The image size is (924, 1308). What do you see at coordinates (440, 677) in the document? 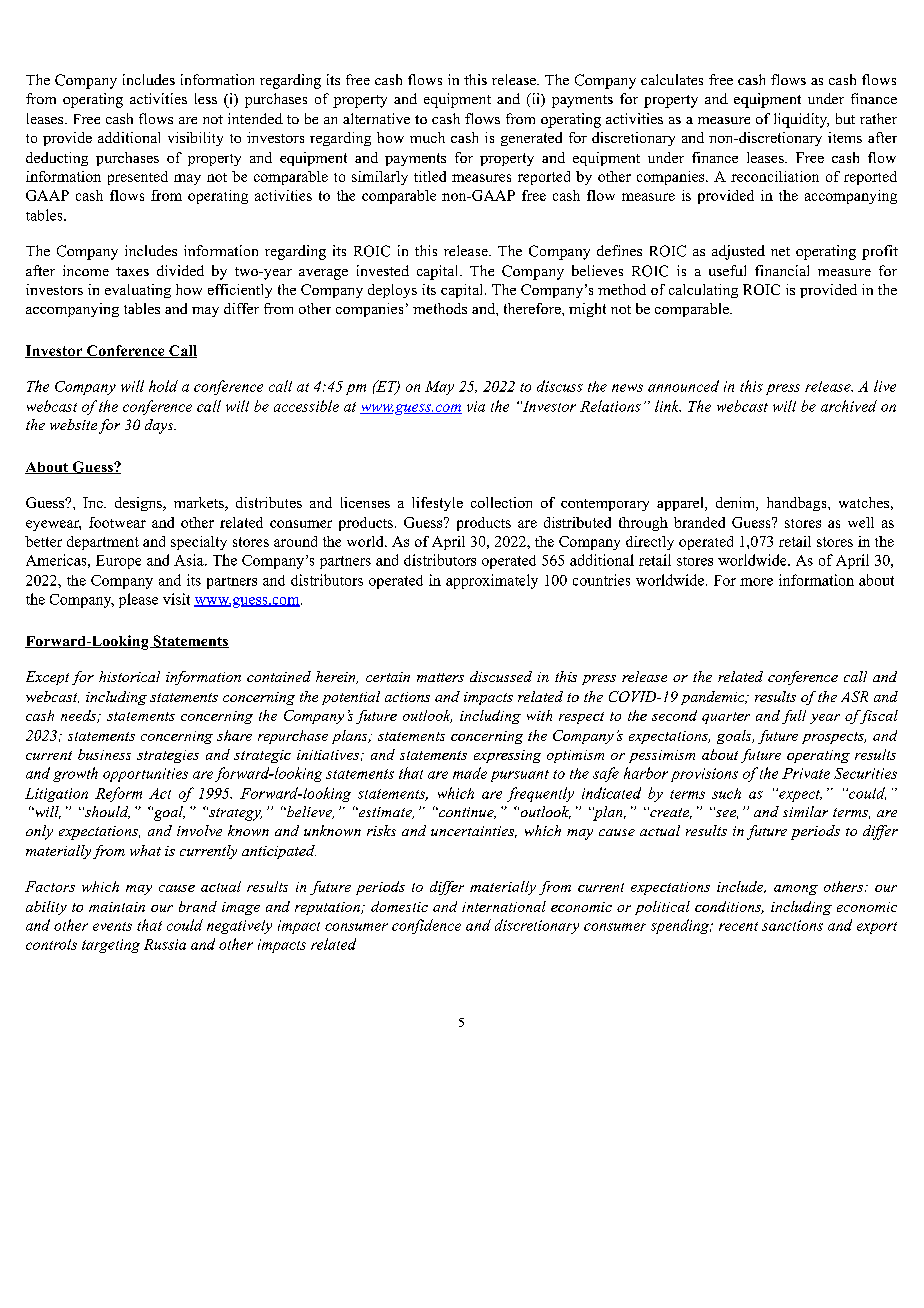
I see `matters` at bounding box center [440, 677].
